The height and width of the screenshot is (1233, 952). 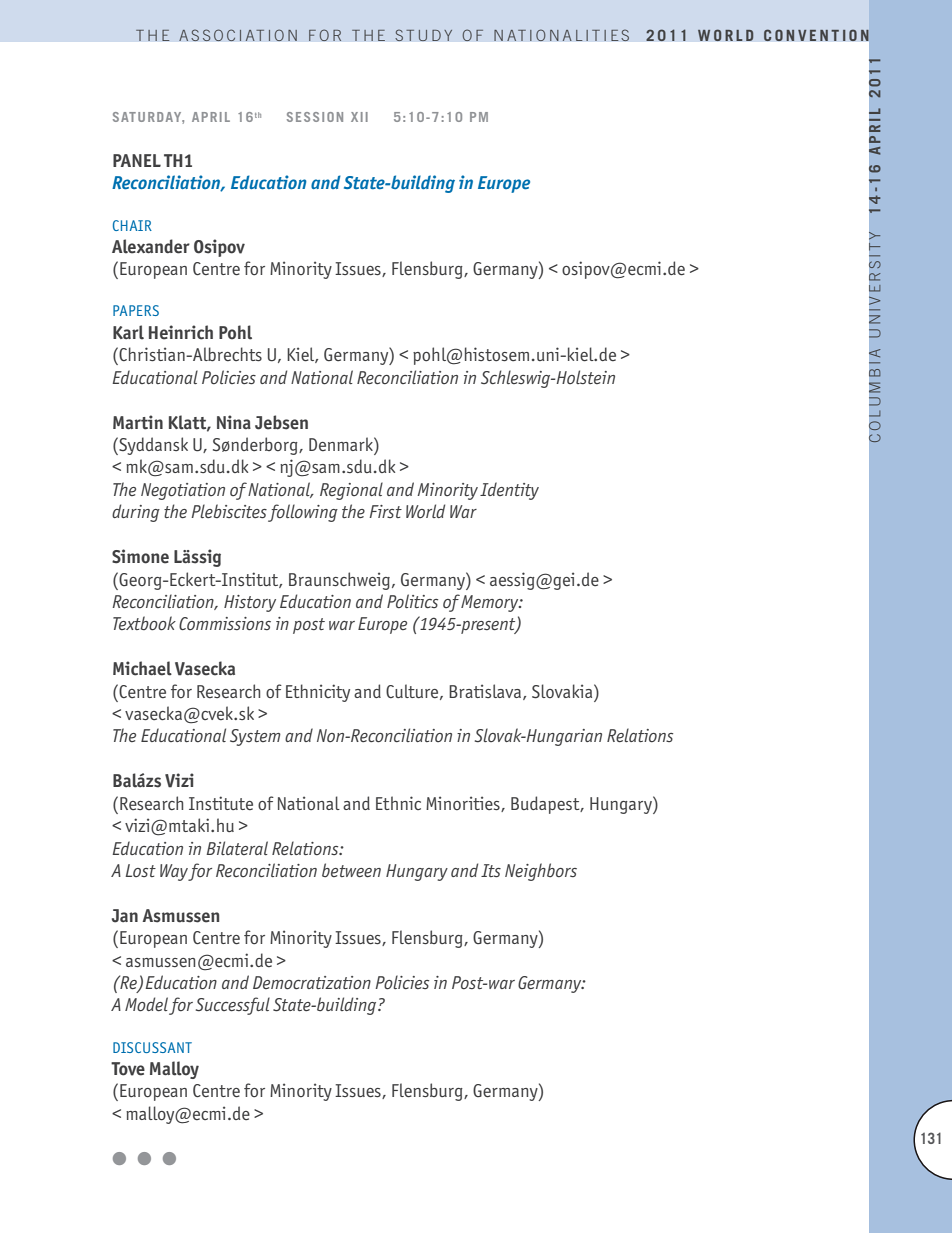 I want to click on Politics, so click(x=412, y=601).
